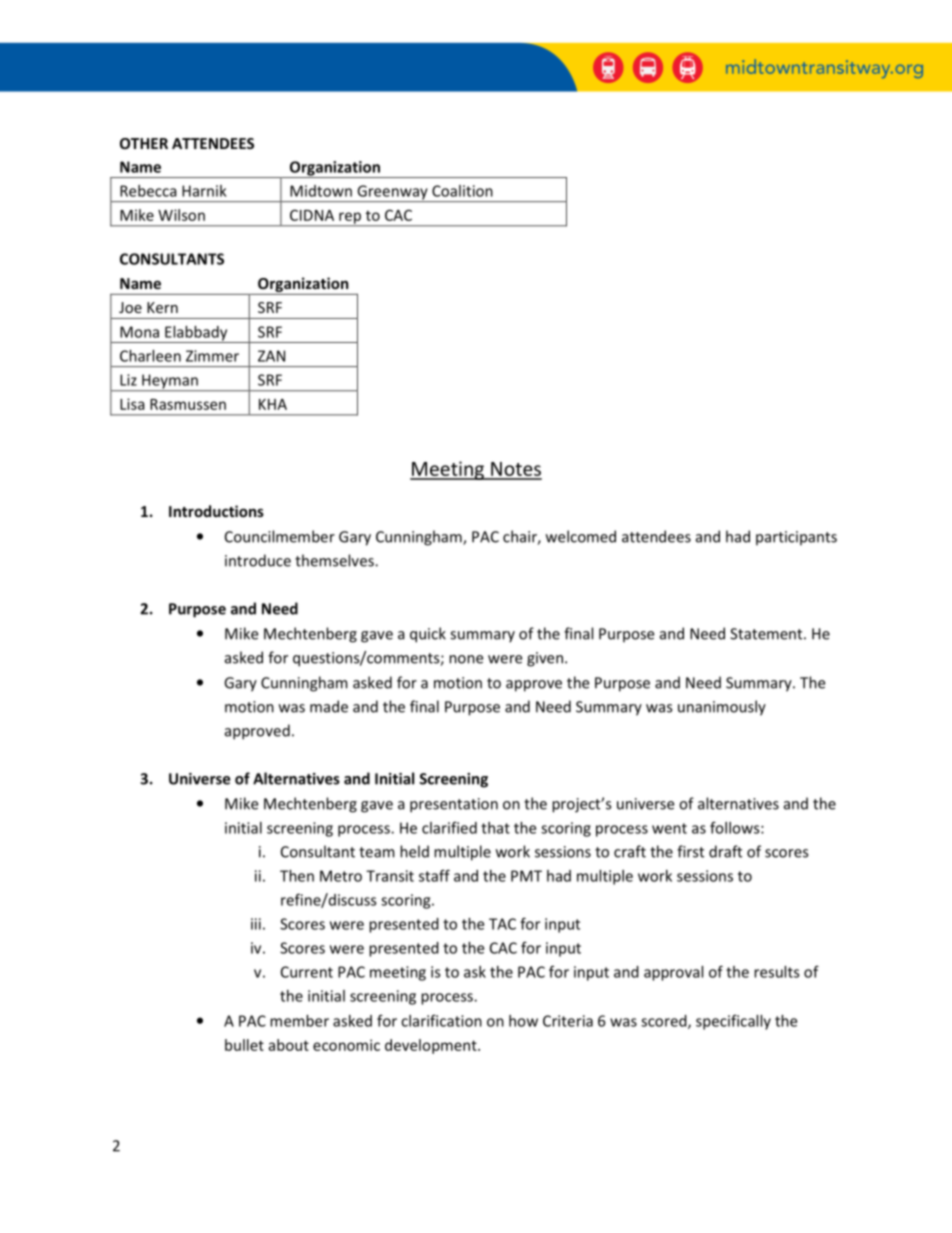 This document has height=1233, width=952. What do you see at coordinates (462, 191) in the document?
I see `Coalition` at bounding box center [462, 191].
